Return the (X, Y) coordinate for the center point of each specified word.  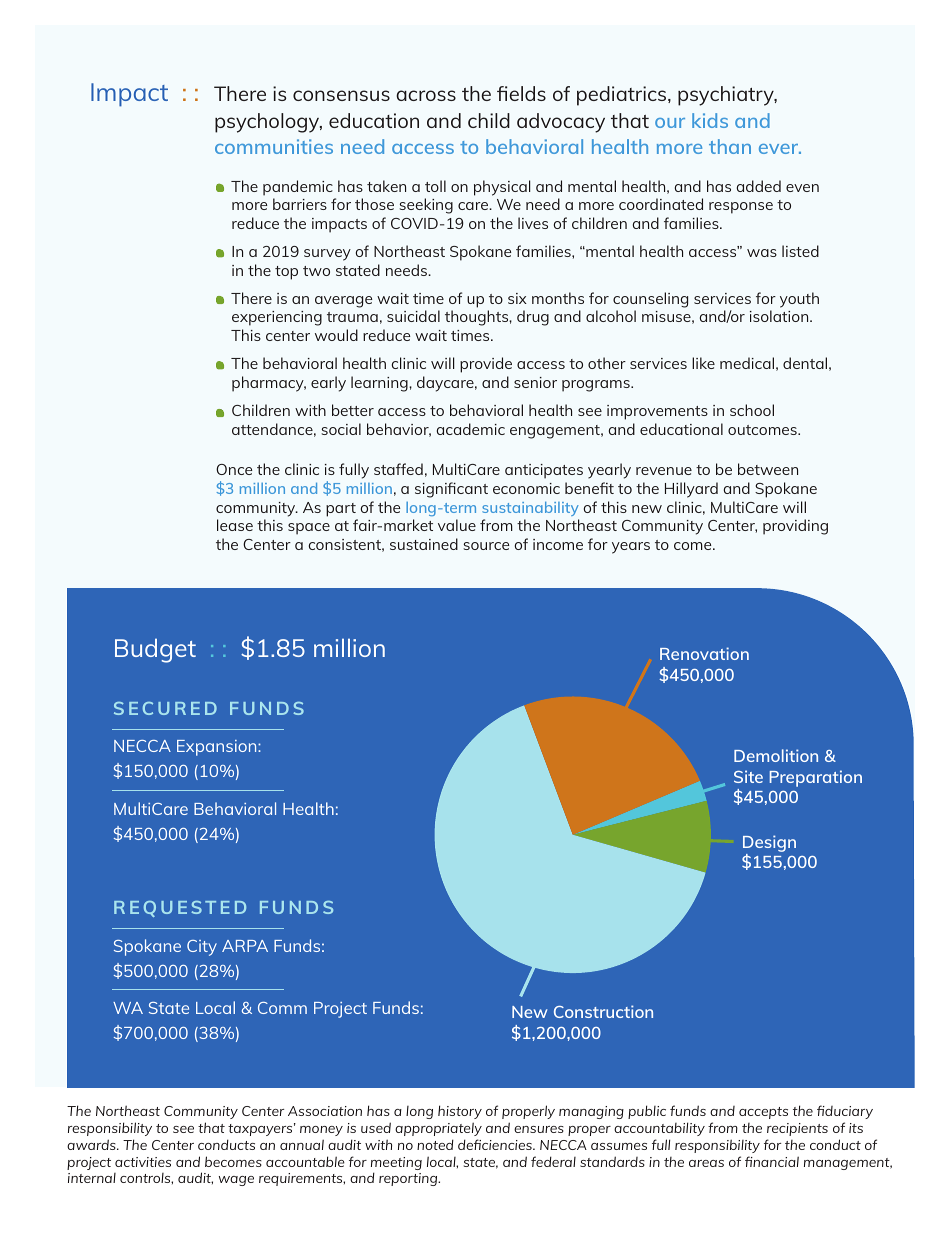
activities (143, 1162)
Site (748, 776)
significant (451, 490)
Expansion (218, 748)
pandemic (298, 188)
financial (772, 1161)
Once (234, 469)
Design (769, 843)
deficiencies (496, 1144)
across (426, 95)
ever (780, 149)
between (768, 469)
